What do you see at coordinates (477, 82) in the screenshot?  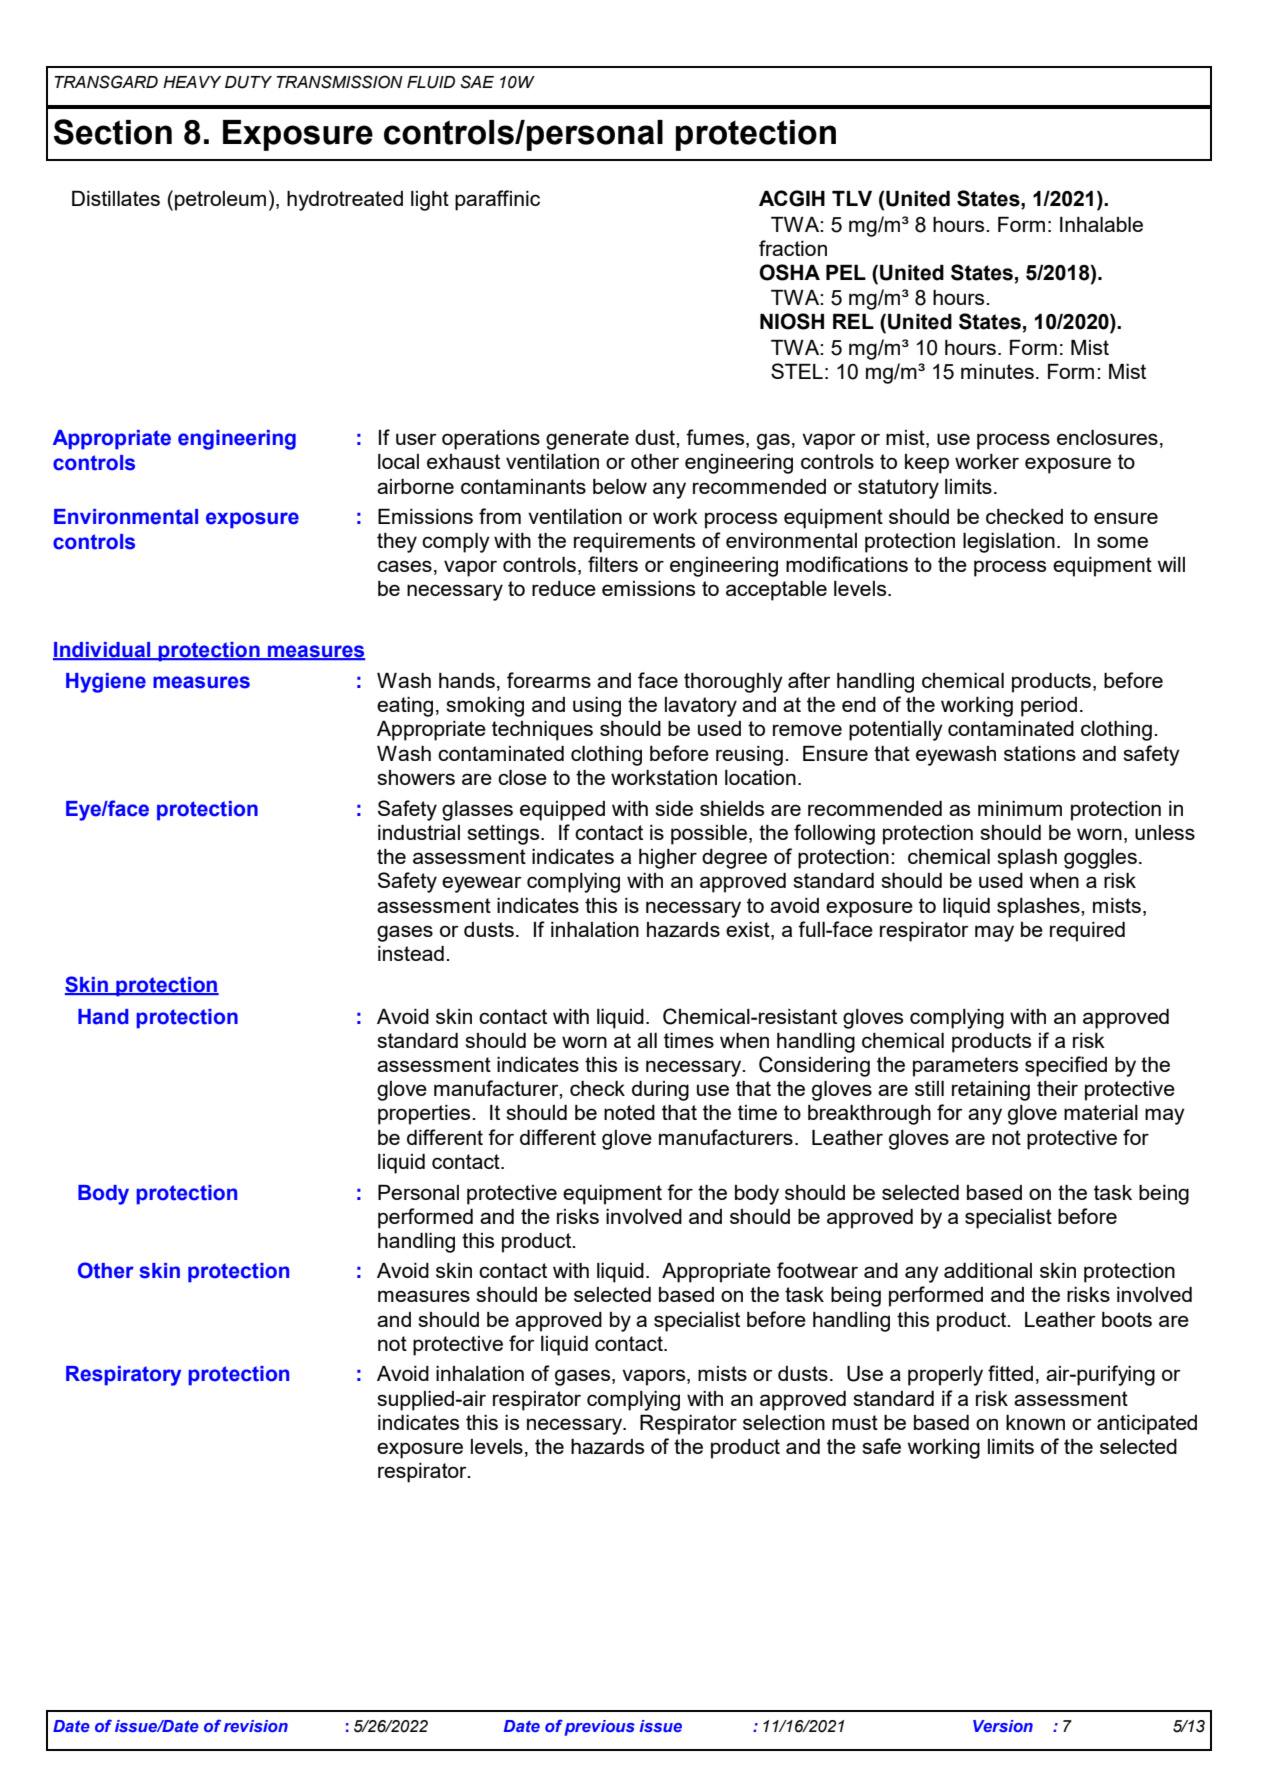 I see `SAE` at bounding box center [477, 82].
